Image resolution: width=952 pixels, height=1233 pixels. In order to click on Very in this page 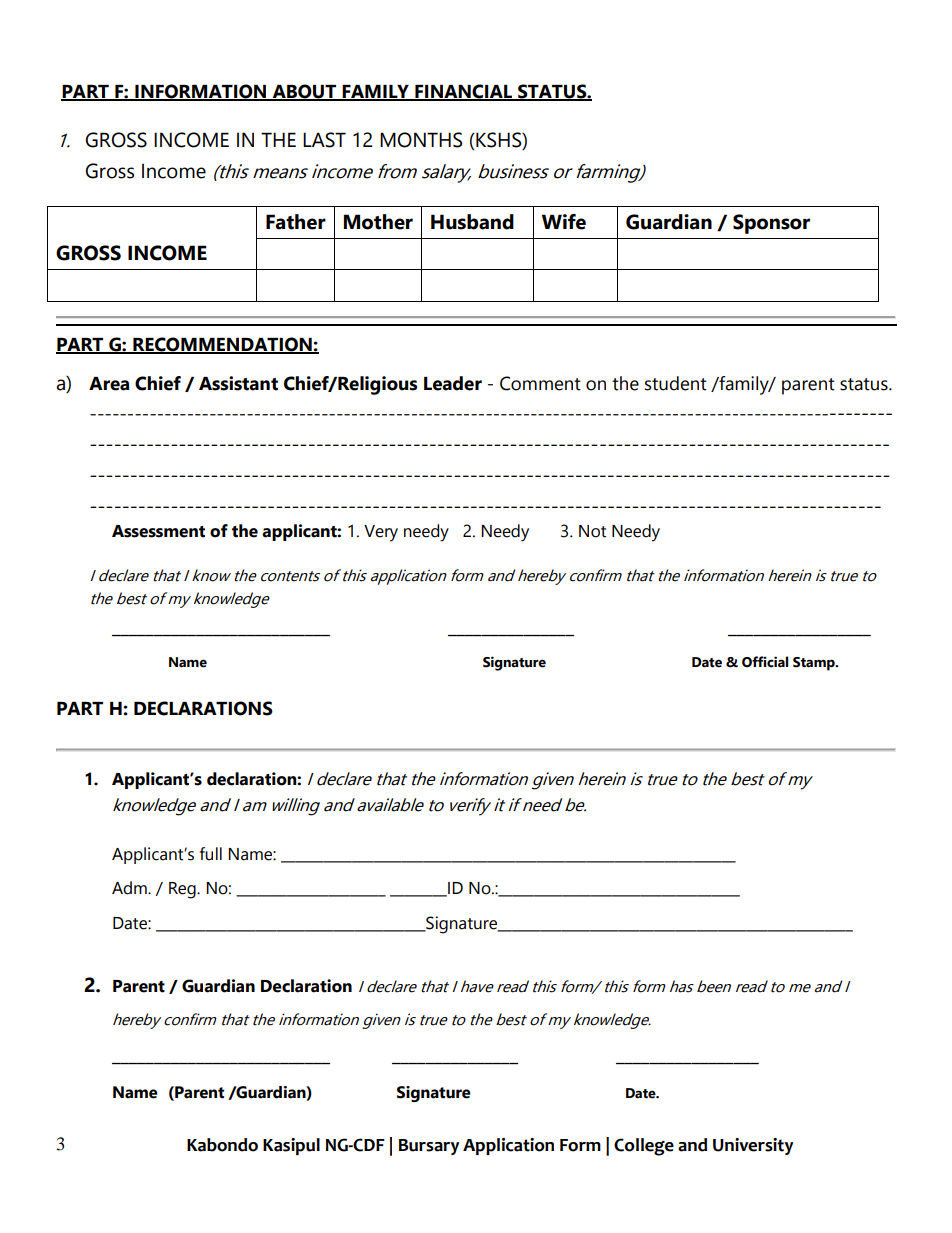, I will do `click(381, 533)`.
